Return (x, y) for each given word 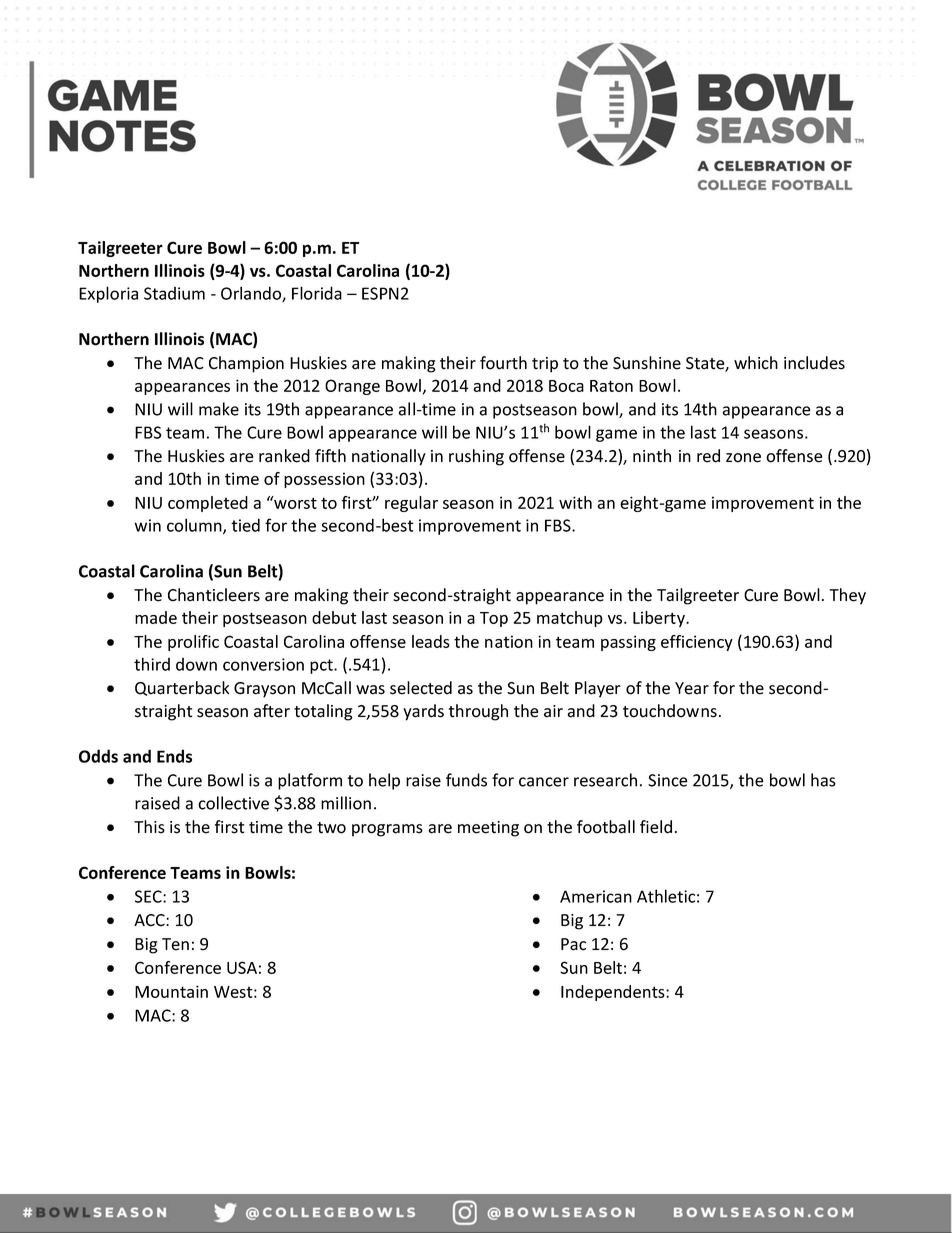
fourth (503, 363)
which (756, 363)
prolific (193, 643)
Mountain (171, 991)
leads (431, 641)
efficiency (697, 643)
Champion (246, 364)
